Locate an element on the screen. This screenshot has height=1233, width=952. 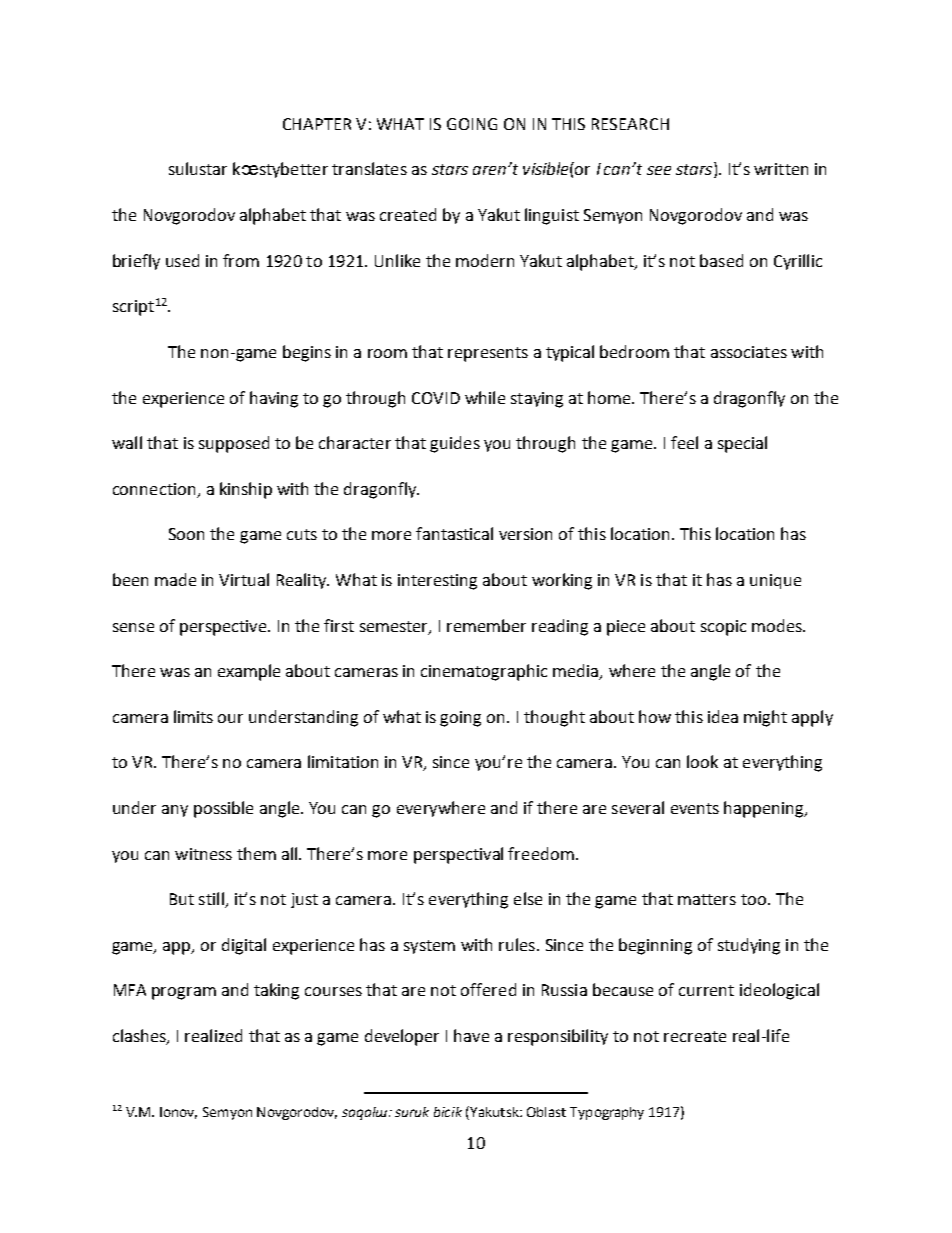
have is located at coordinates (471, 1035).
